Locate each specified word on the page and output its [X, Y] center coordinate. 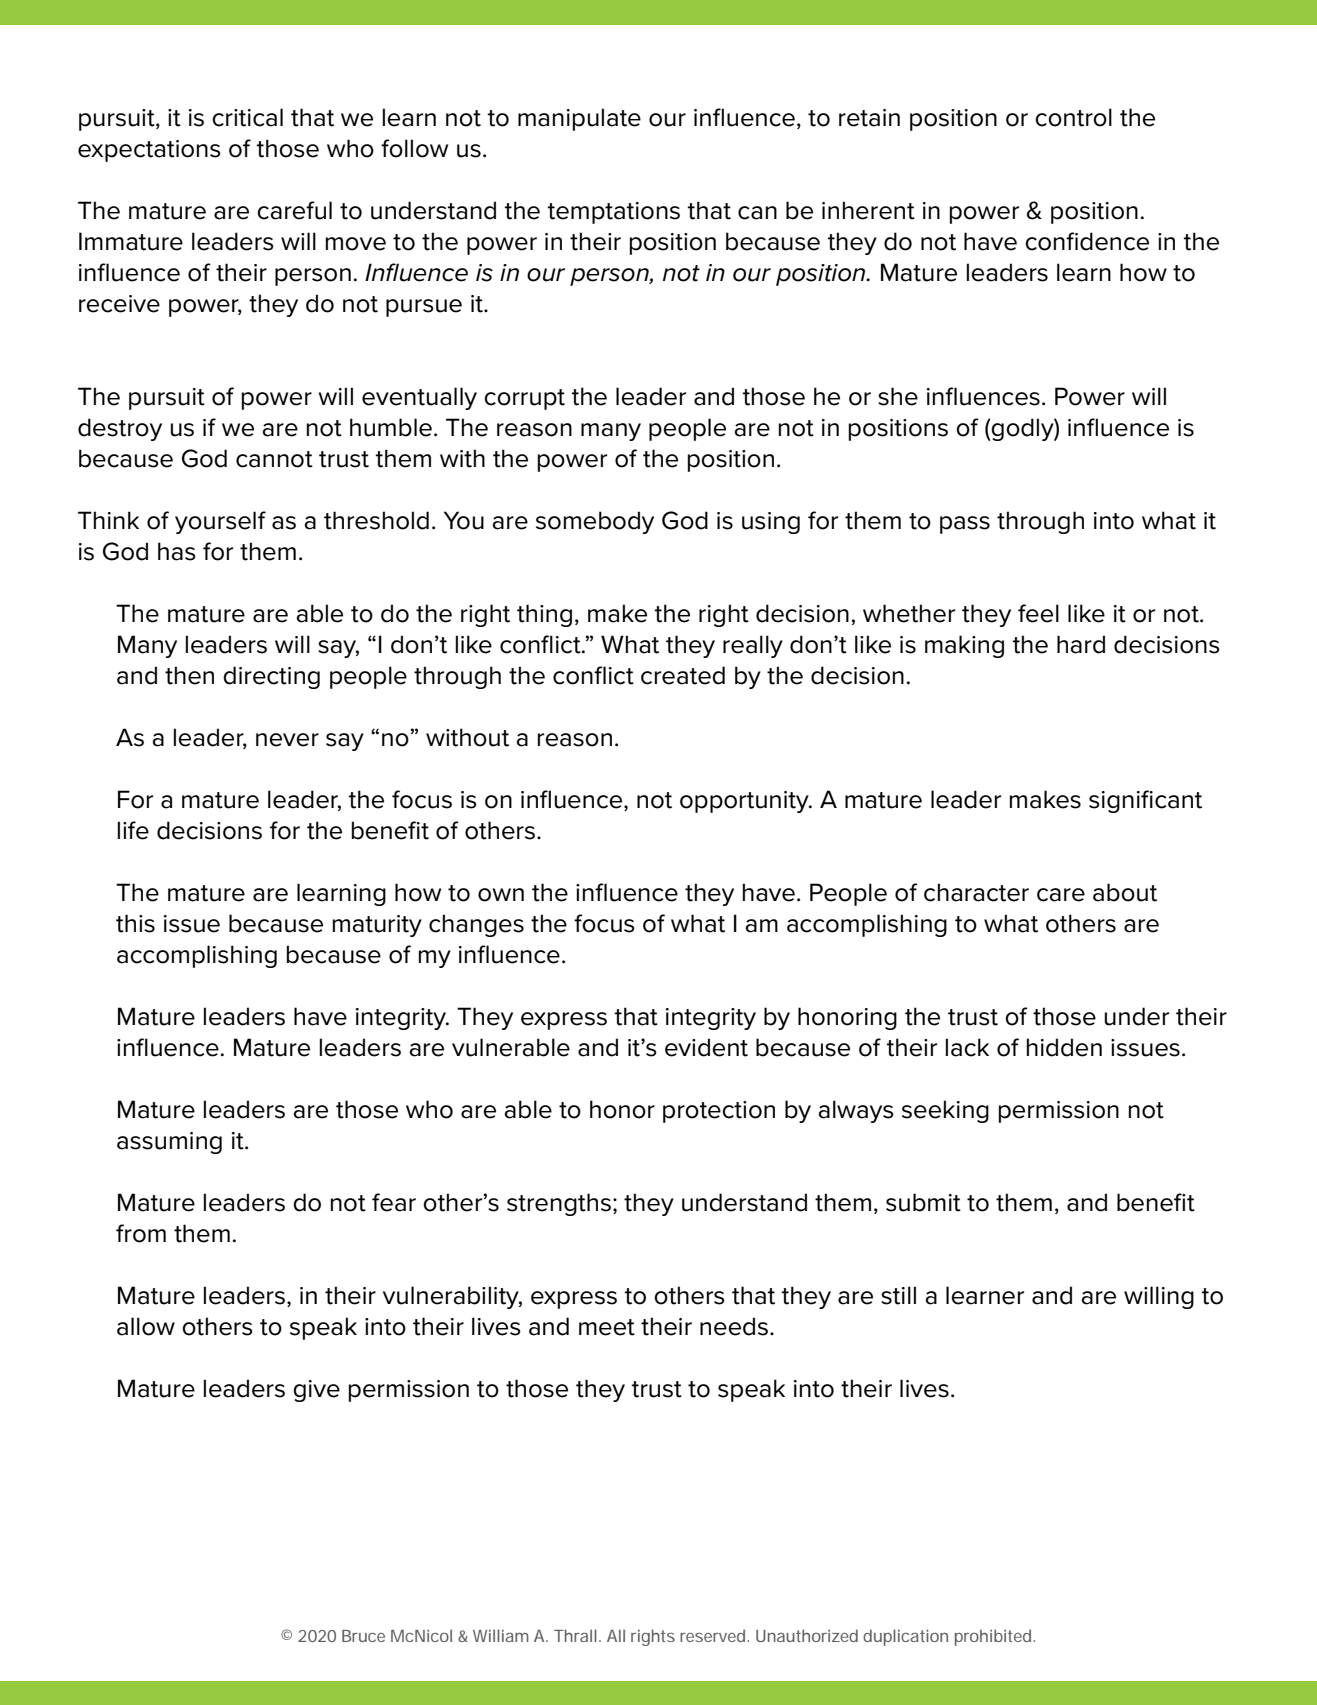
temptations [614, 213]
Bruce [363, 1636]
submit [923, 1202]
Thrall [575, 1635]
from [141, 1233]
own [501, 895]
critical [247, 117]
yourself [220, 522]
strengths [559, 1204]
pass [965, 525]
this [135, 923]
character [976, 892]
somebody [595, 522]
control [1073, 117]
